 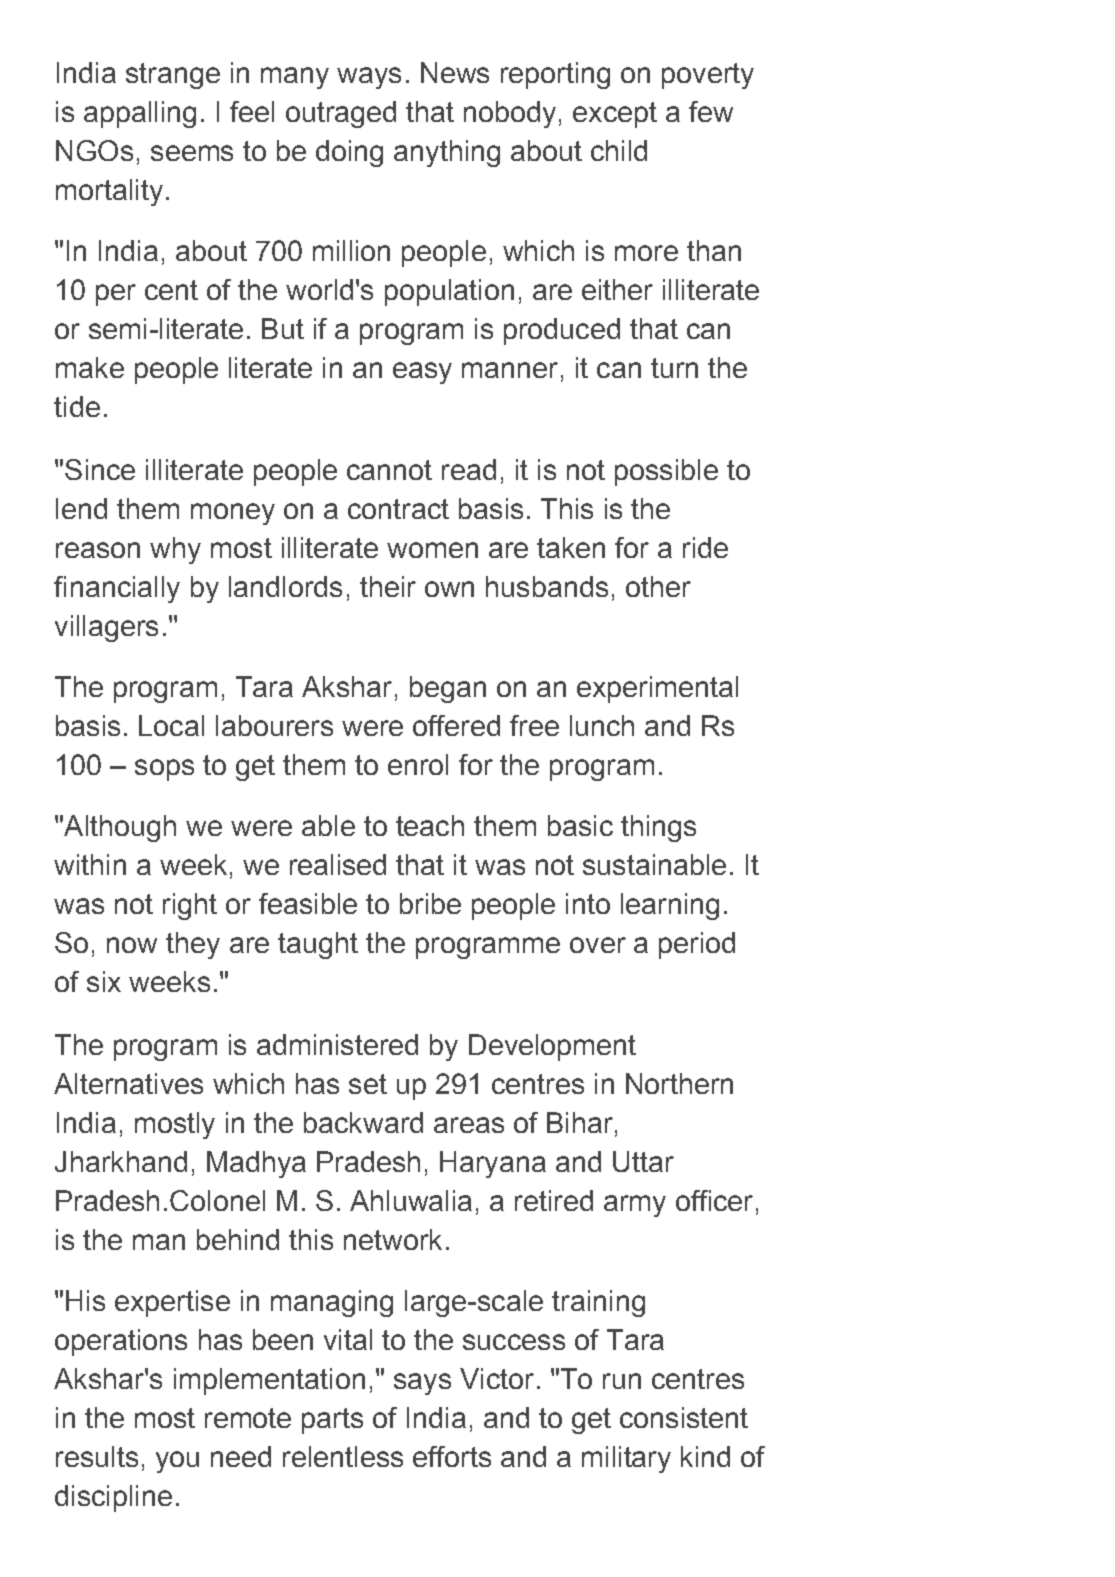 What do you see at coordinates (418, 764) in the screenshot?
I see `enrol` at bounding box center [418, 764].
